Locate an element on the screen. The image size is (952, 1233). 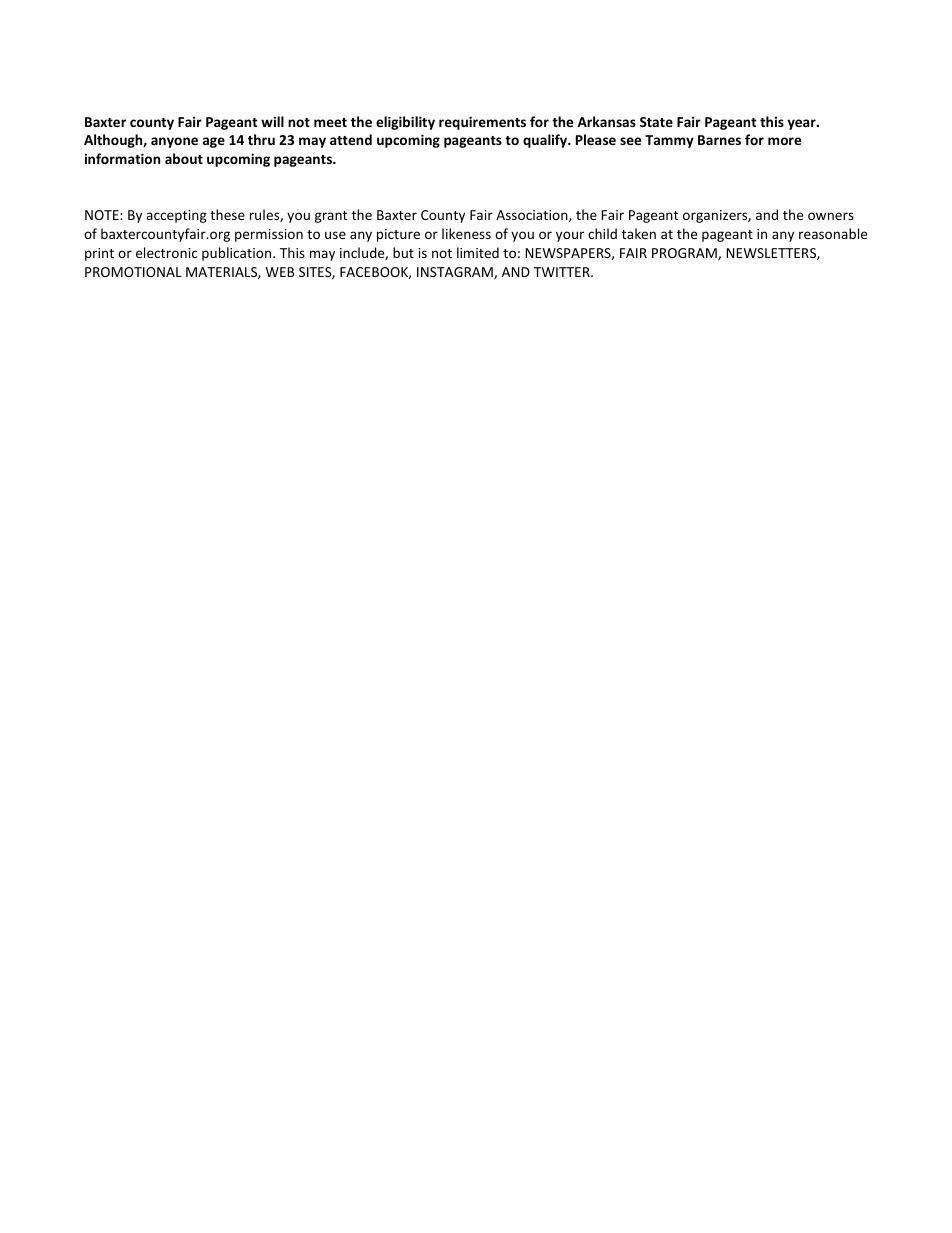
owners is located at coordinates (831, 216).
